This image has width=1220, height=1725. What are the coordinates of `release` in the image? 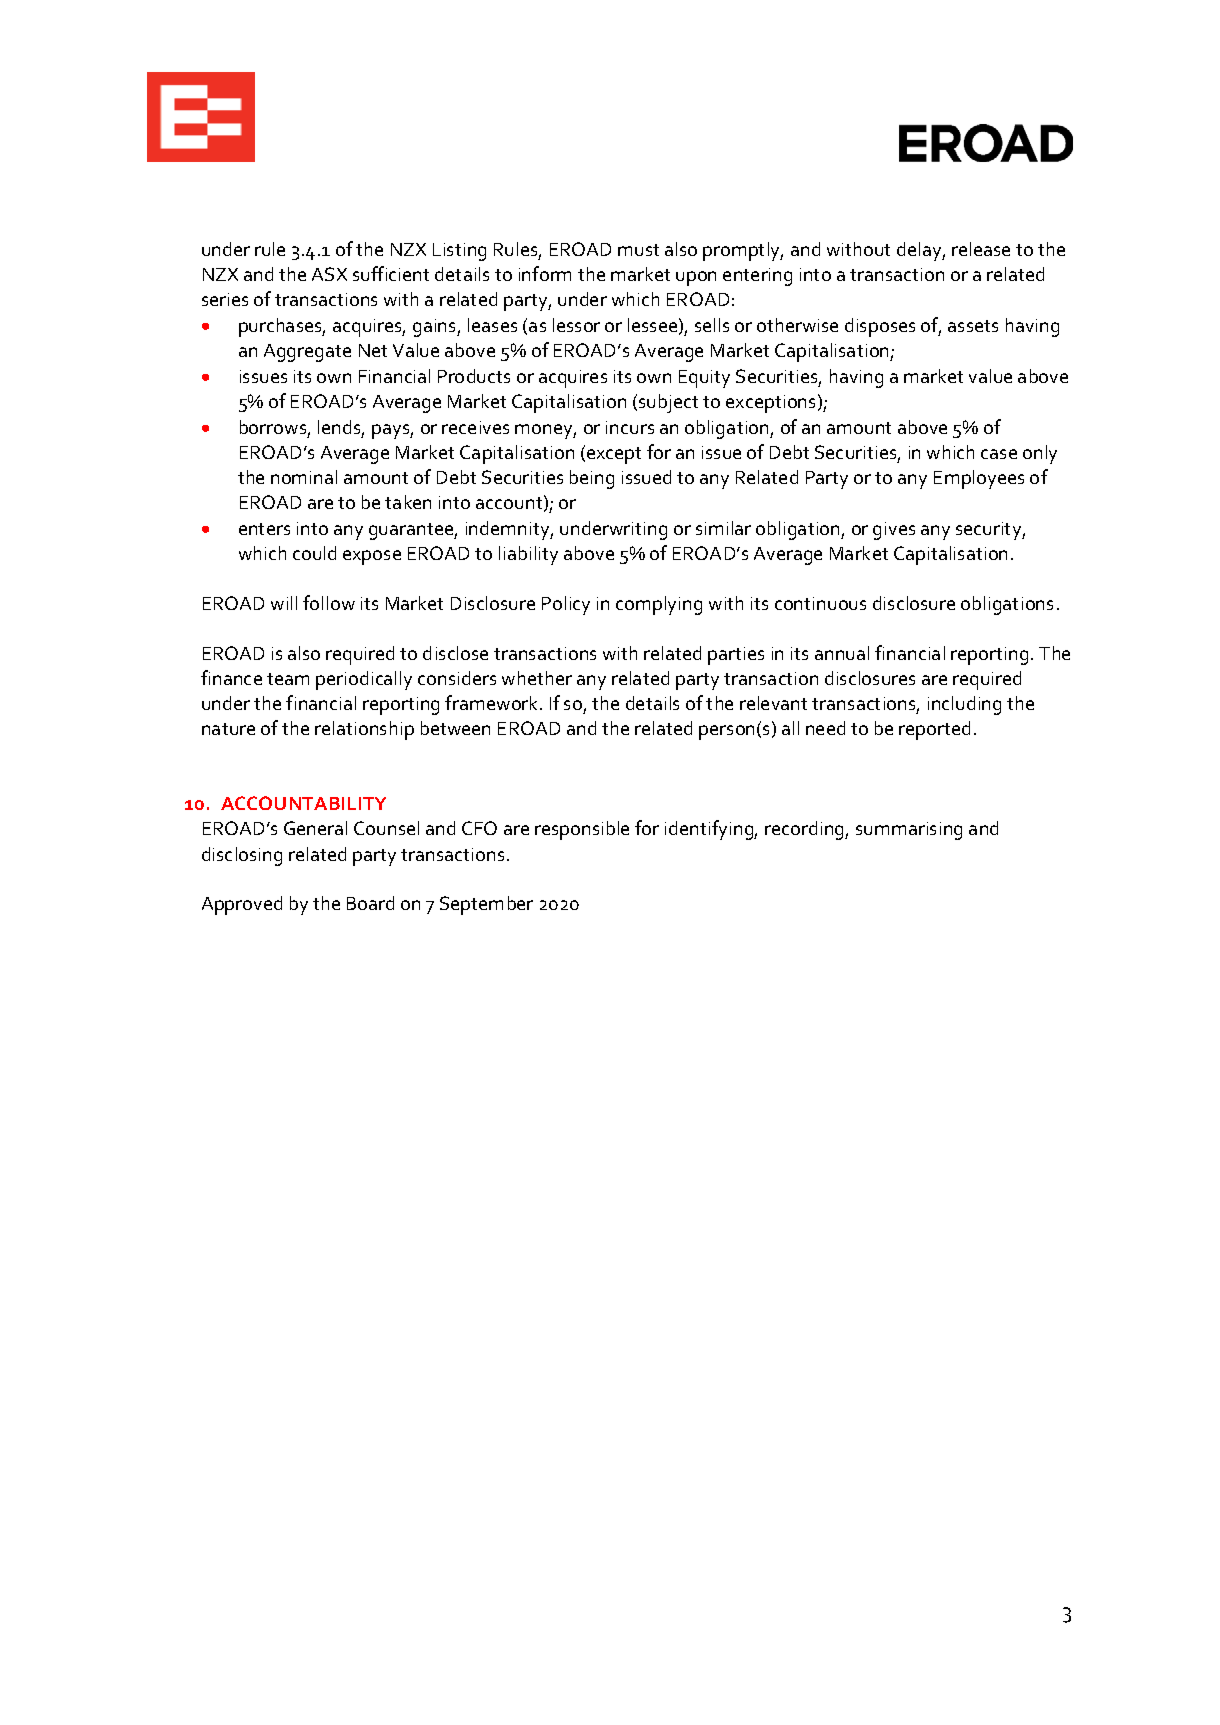 It's located at (981, 249).
